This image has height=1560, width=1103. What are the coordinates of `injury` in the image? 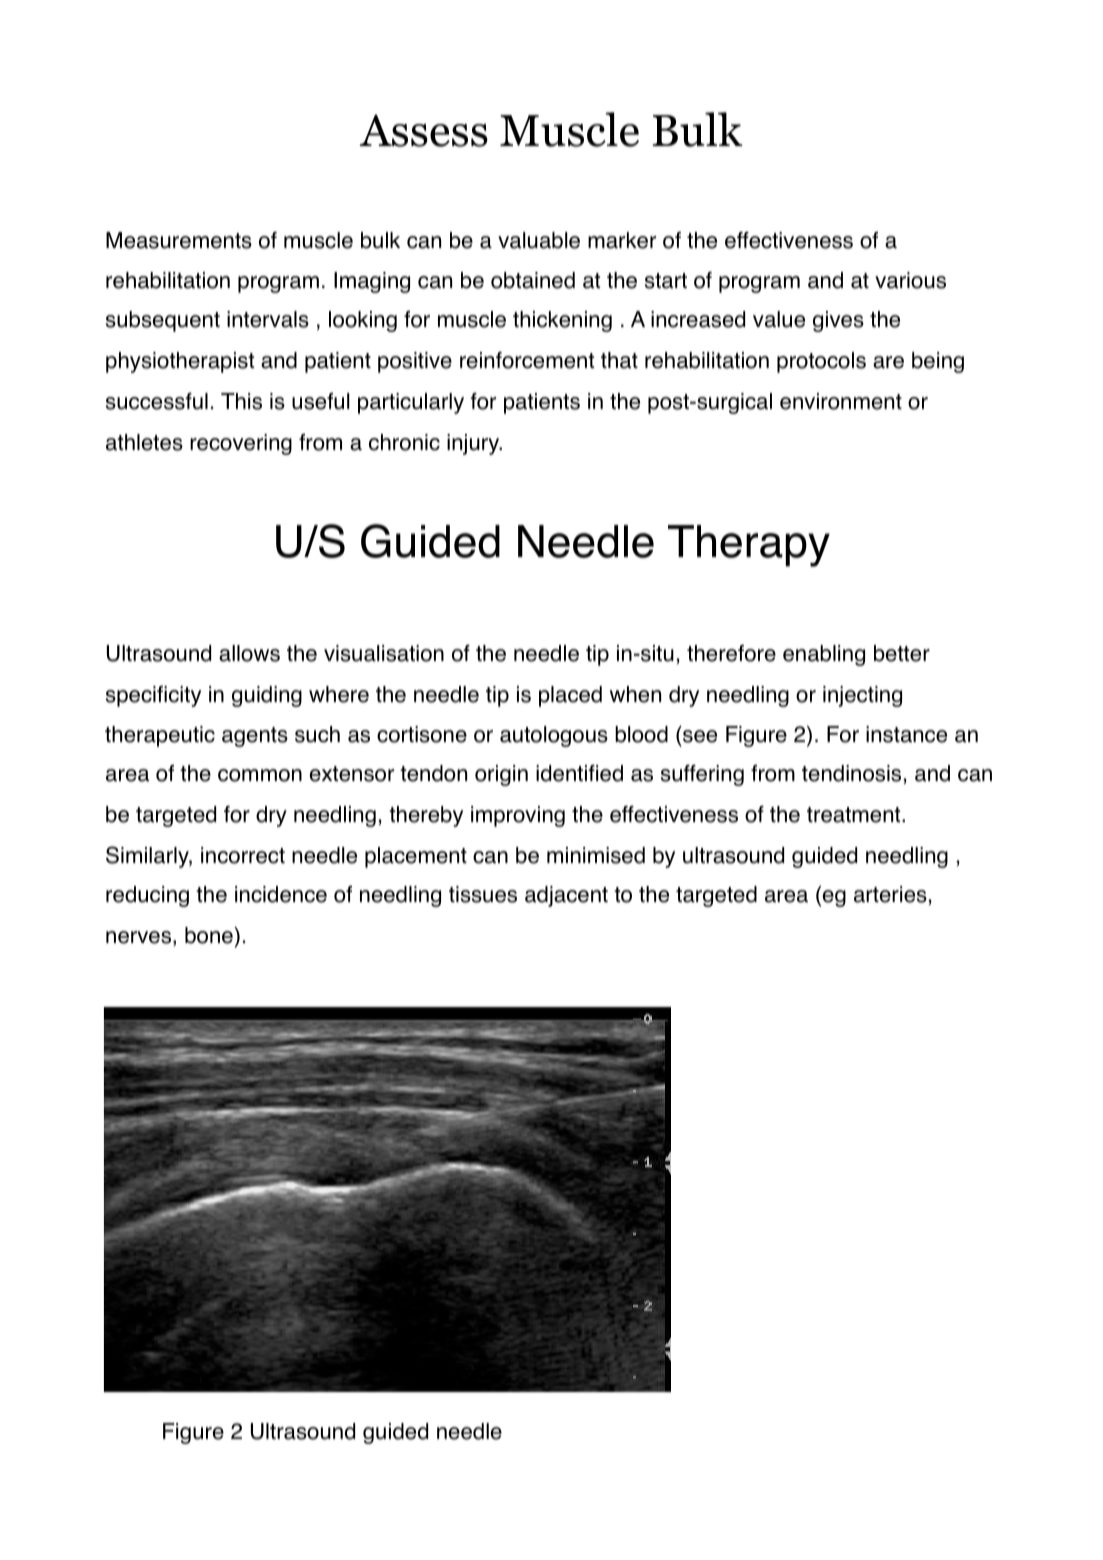 It's located at (474, 444).
